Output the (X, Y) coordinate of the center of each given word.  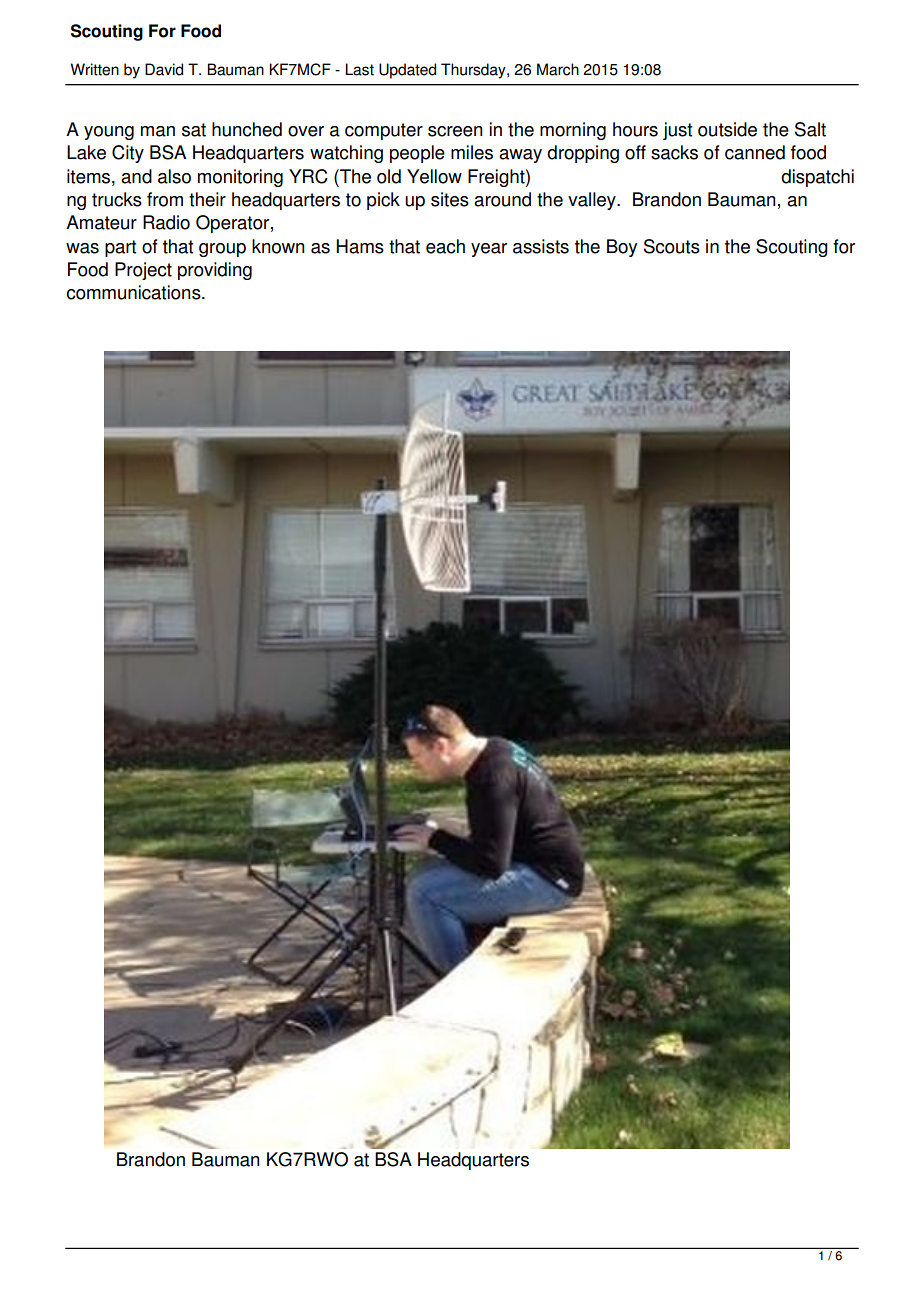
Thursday (474, 71)
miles (472, 152)
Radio (166, 222)
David (164, 69)
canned (755, 152)
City (128, 154)
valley (593, 201)
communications (135, 292)
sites (450, 199)
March (558, 69)
